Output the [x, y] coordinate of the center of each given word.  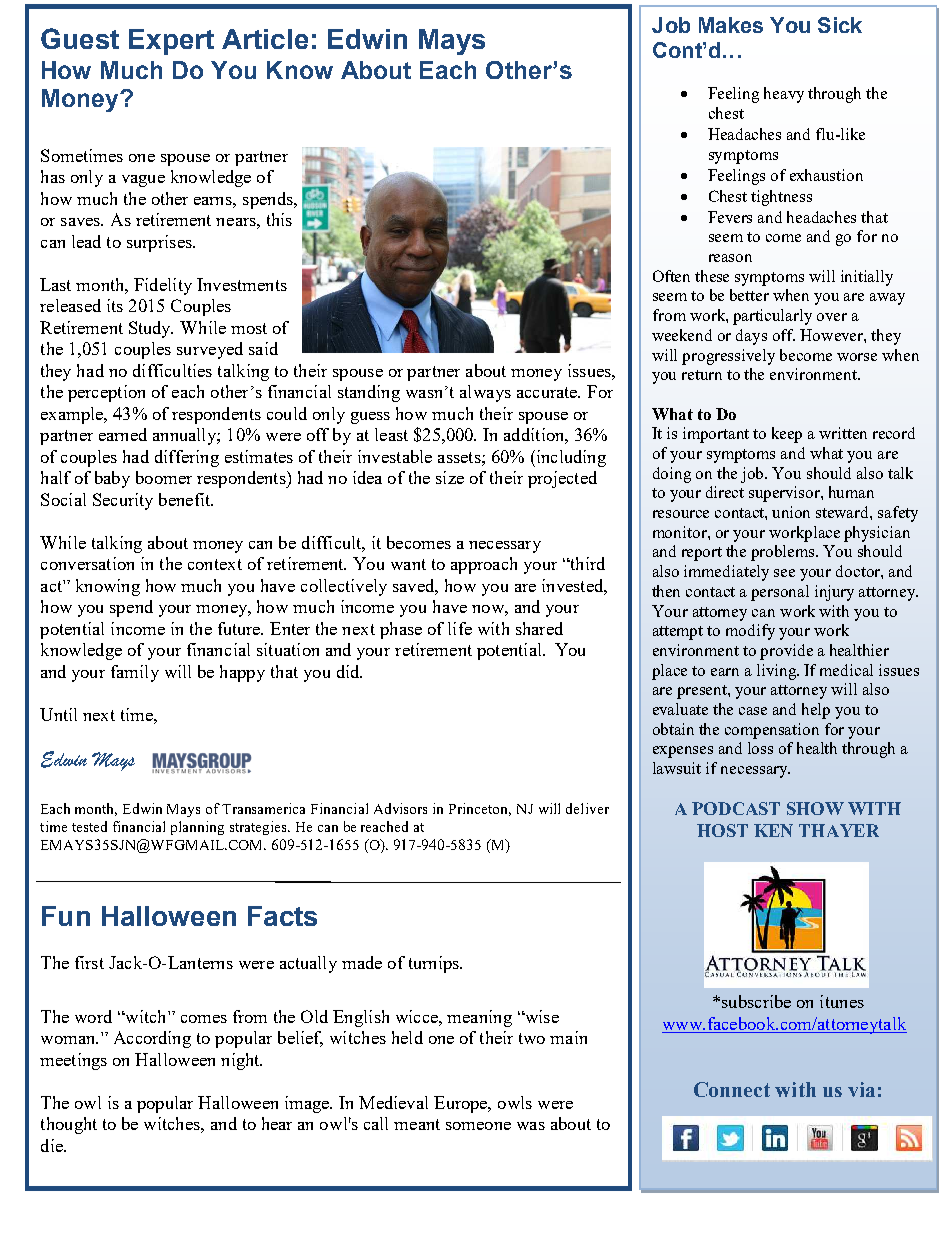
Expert [171, 42]
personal [780, 593]
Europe [462, 1104]
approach [484, 565]
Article [265, 39]
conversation [87, 563]
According [152, 1039]
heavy [784, 95]
